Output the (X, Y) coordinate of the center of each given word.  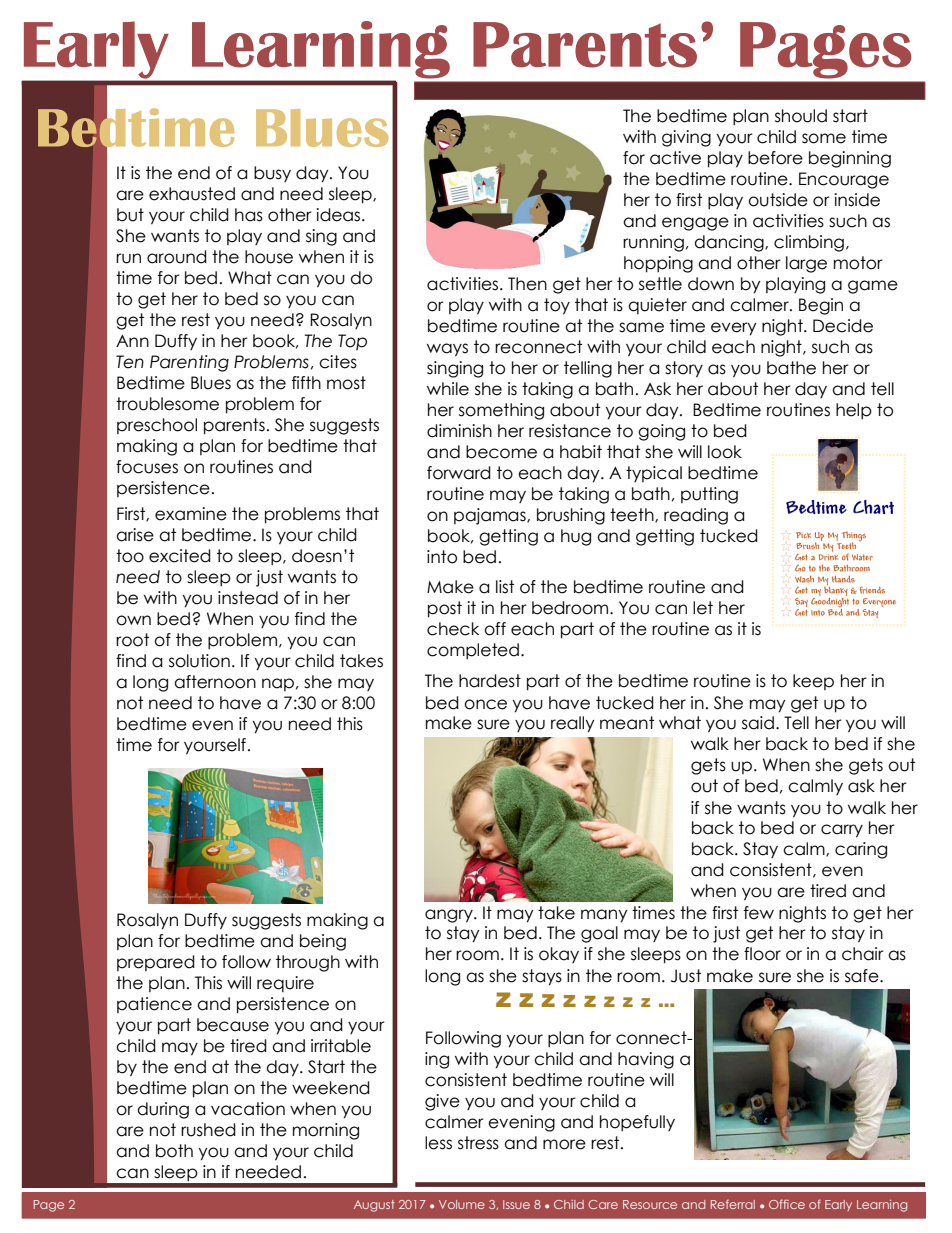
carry (842, 831)
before (775, 158)
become (501, 452)
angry (450, 916)
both (174, 1151)
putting (709, 495)
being (323, 942)
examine (191, 514)
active (675, 158)
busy (272, 174)
